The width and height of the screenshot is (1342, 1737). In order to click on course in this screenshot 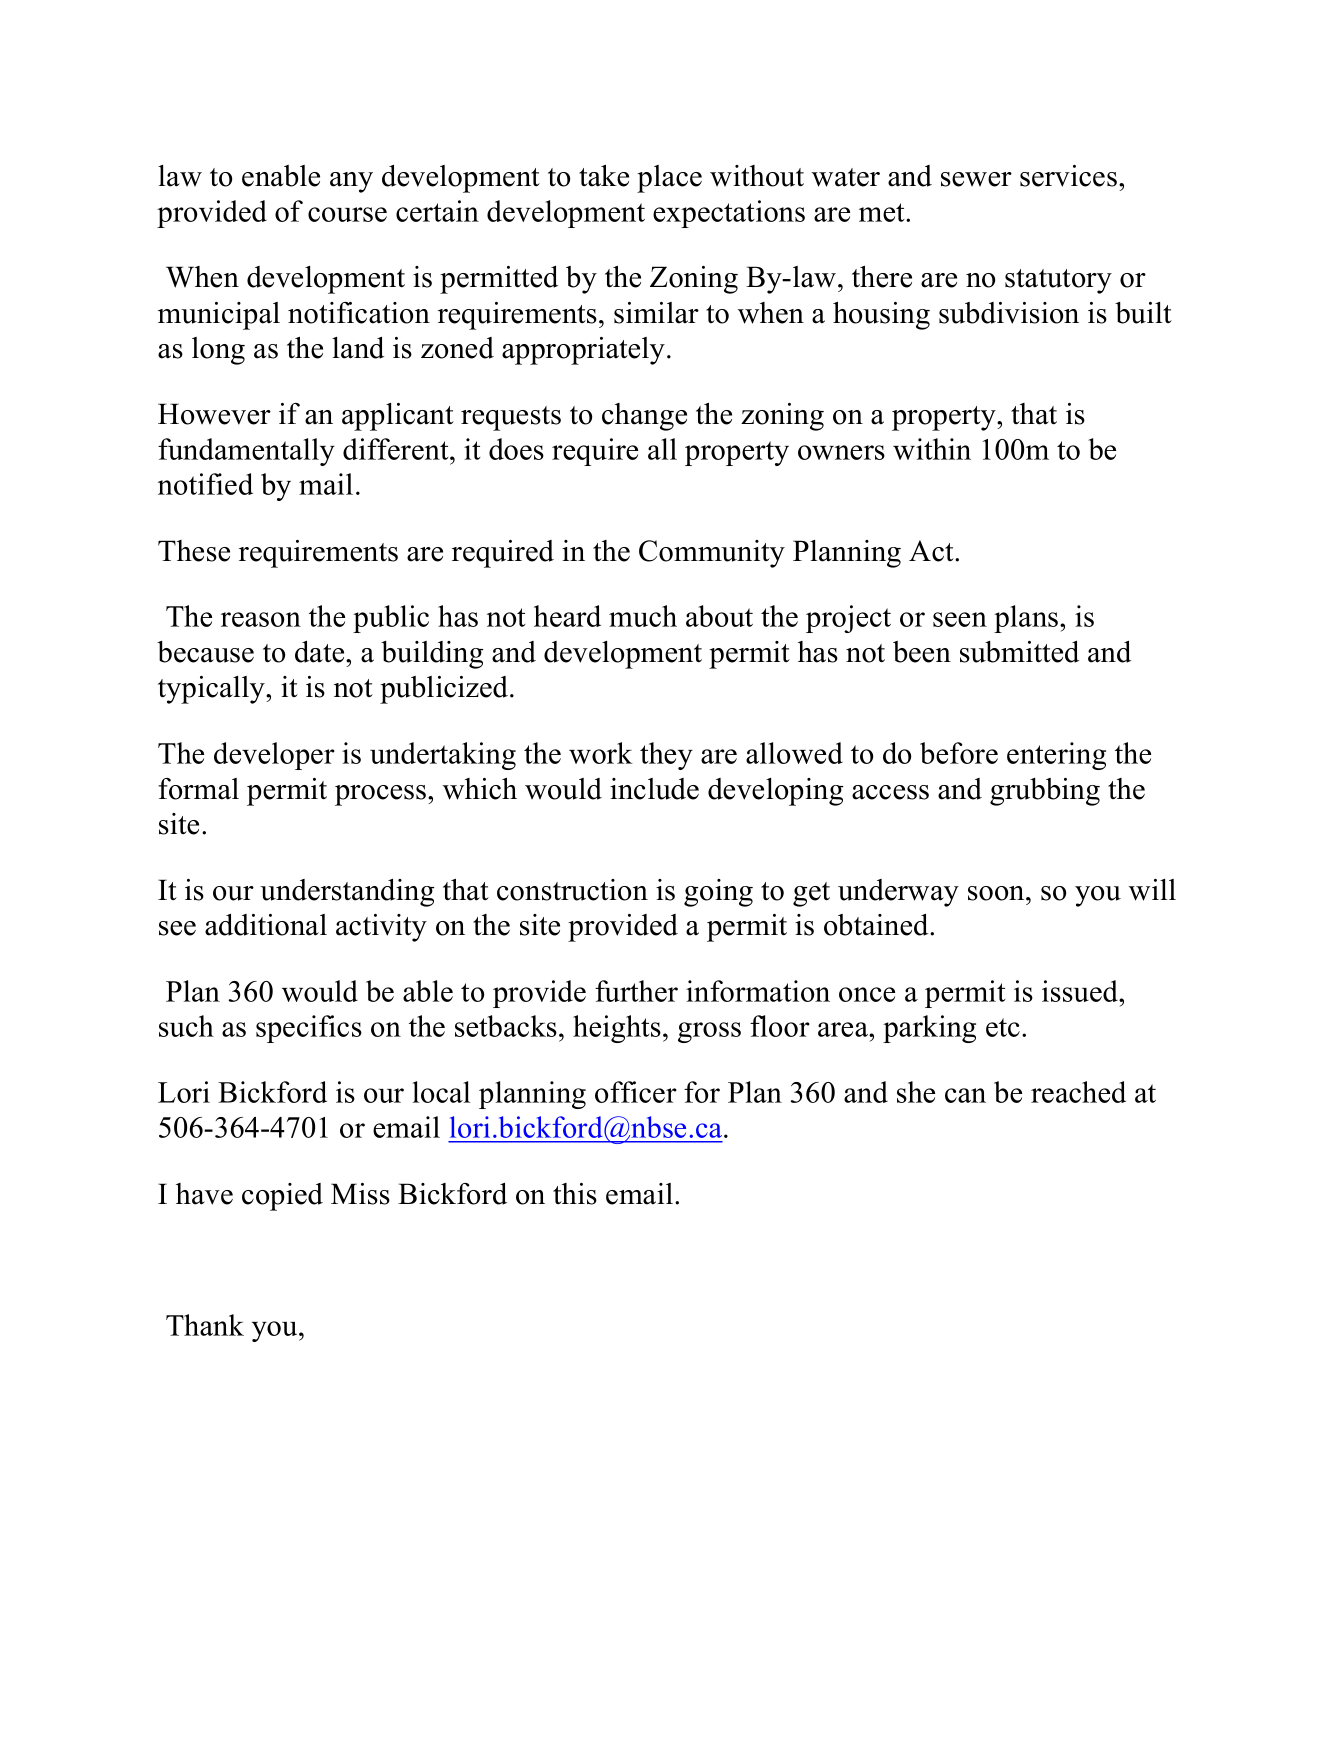, I will do `click(347, 214)`.
